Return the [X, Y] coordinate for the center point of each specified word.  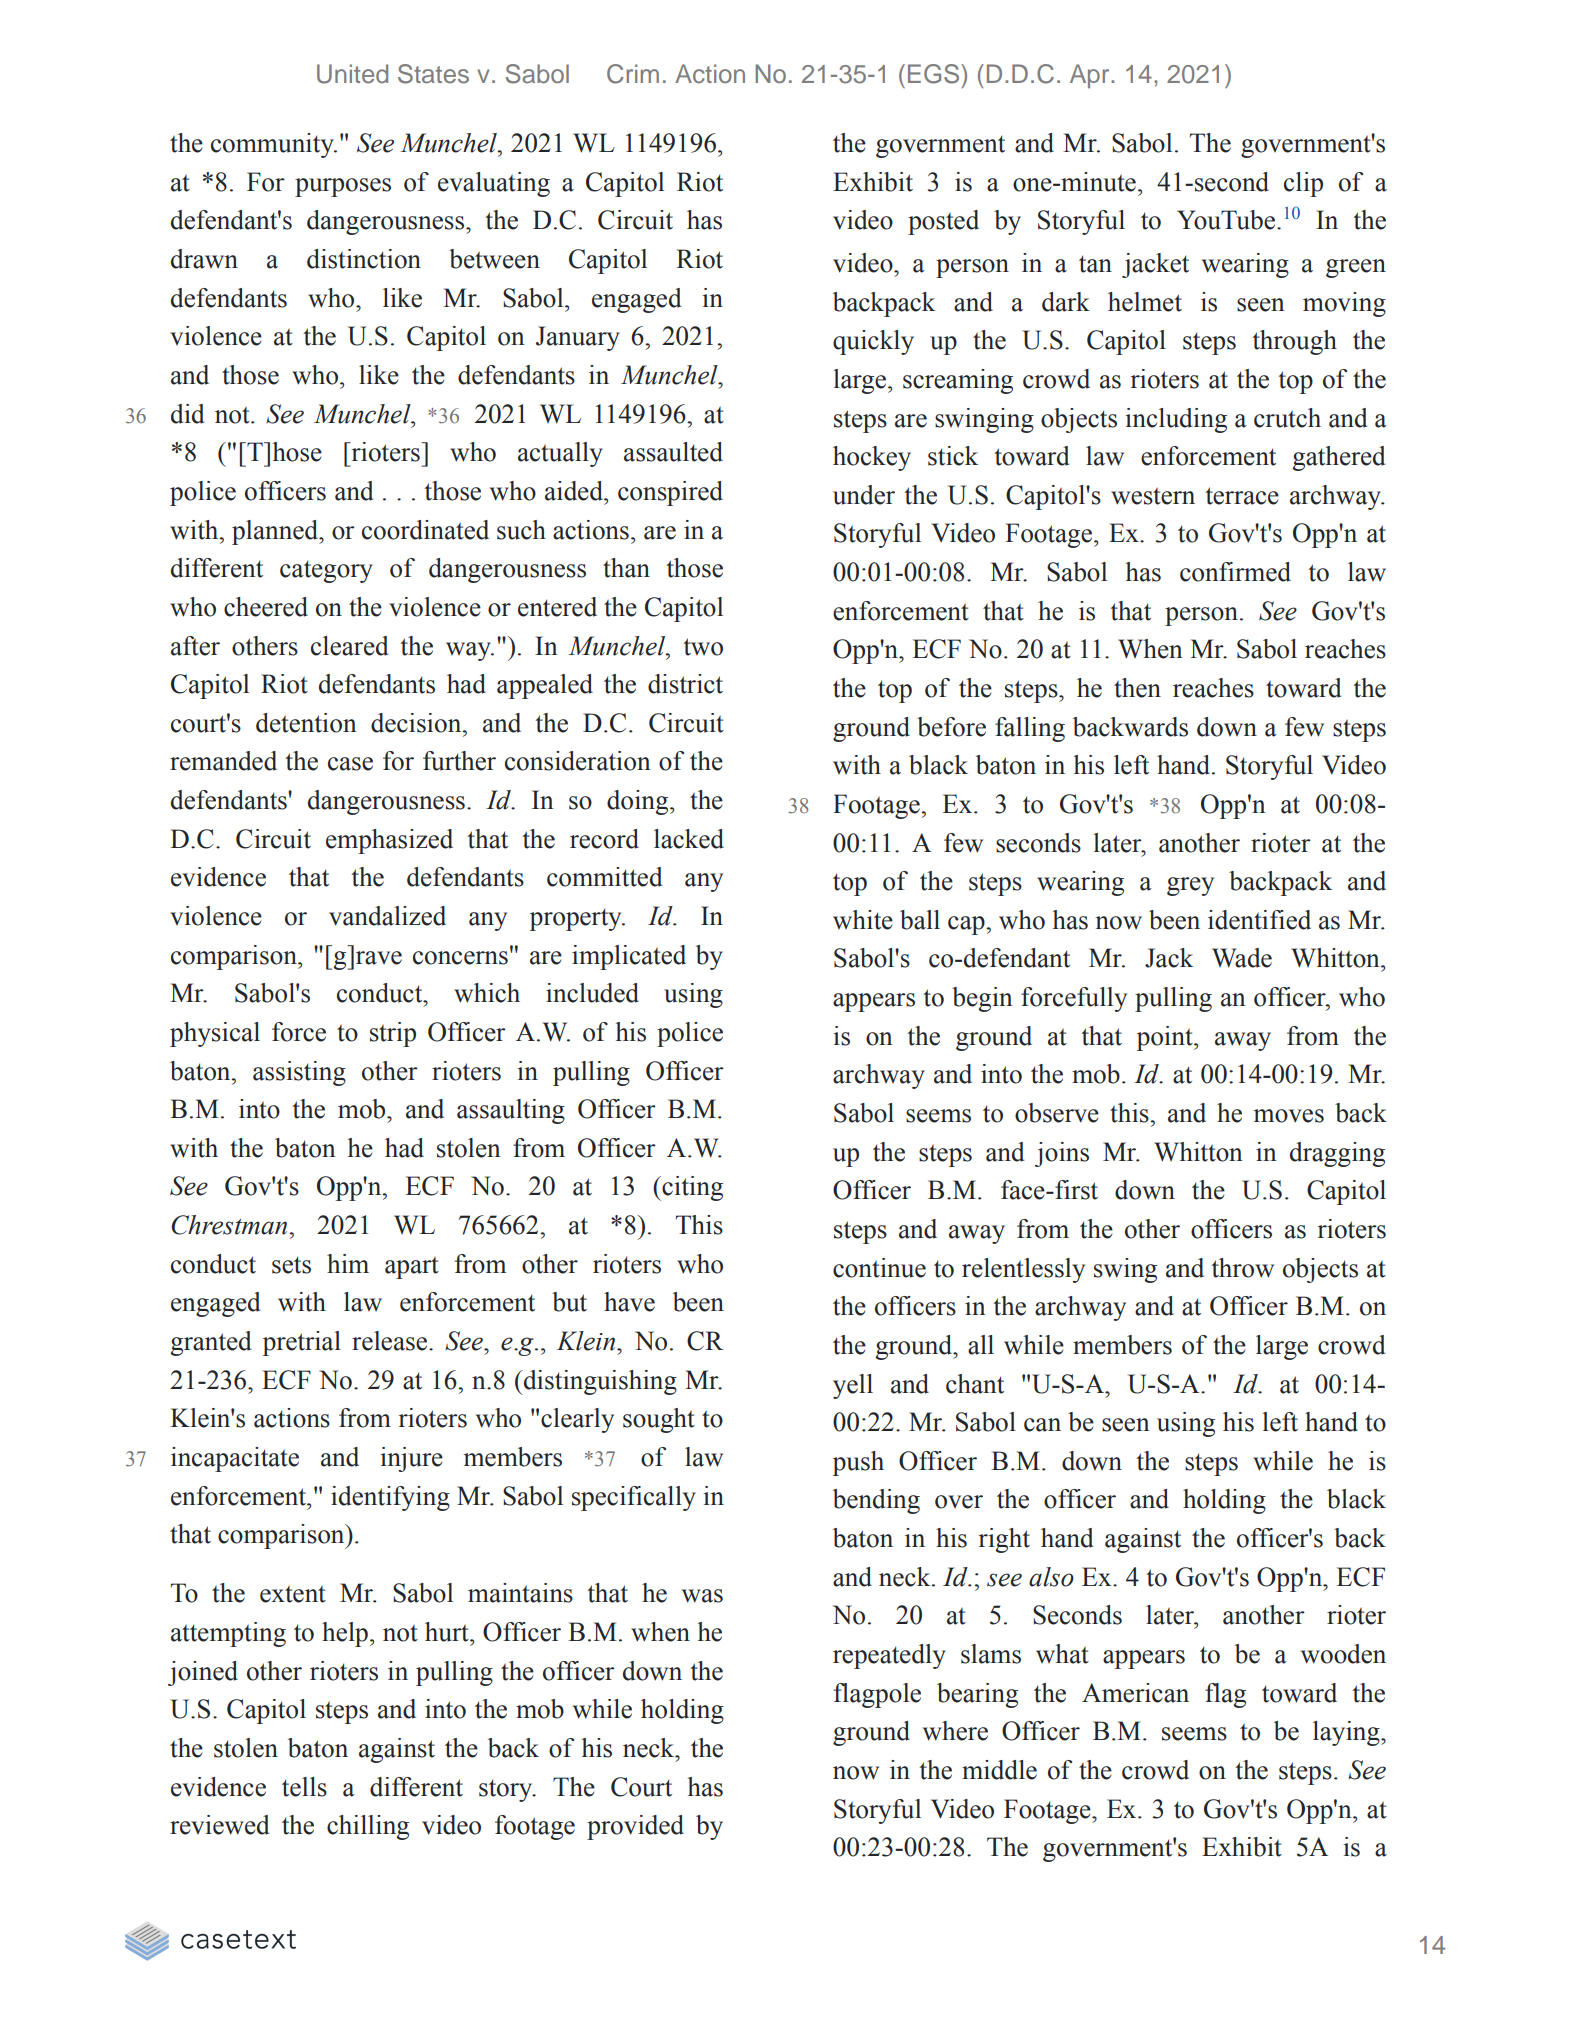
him [348, 1263]
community [273, 145]
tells [304, 1787]
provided [635, 1827]
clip [1303, 184]
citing [691, 1188]
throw [1242, 1268]
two [703, 647]
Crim [633, 74]
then [1137, 688]
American [1135, 1693]
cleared [349, 646]
